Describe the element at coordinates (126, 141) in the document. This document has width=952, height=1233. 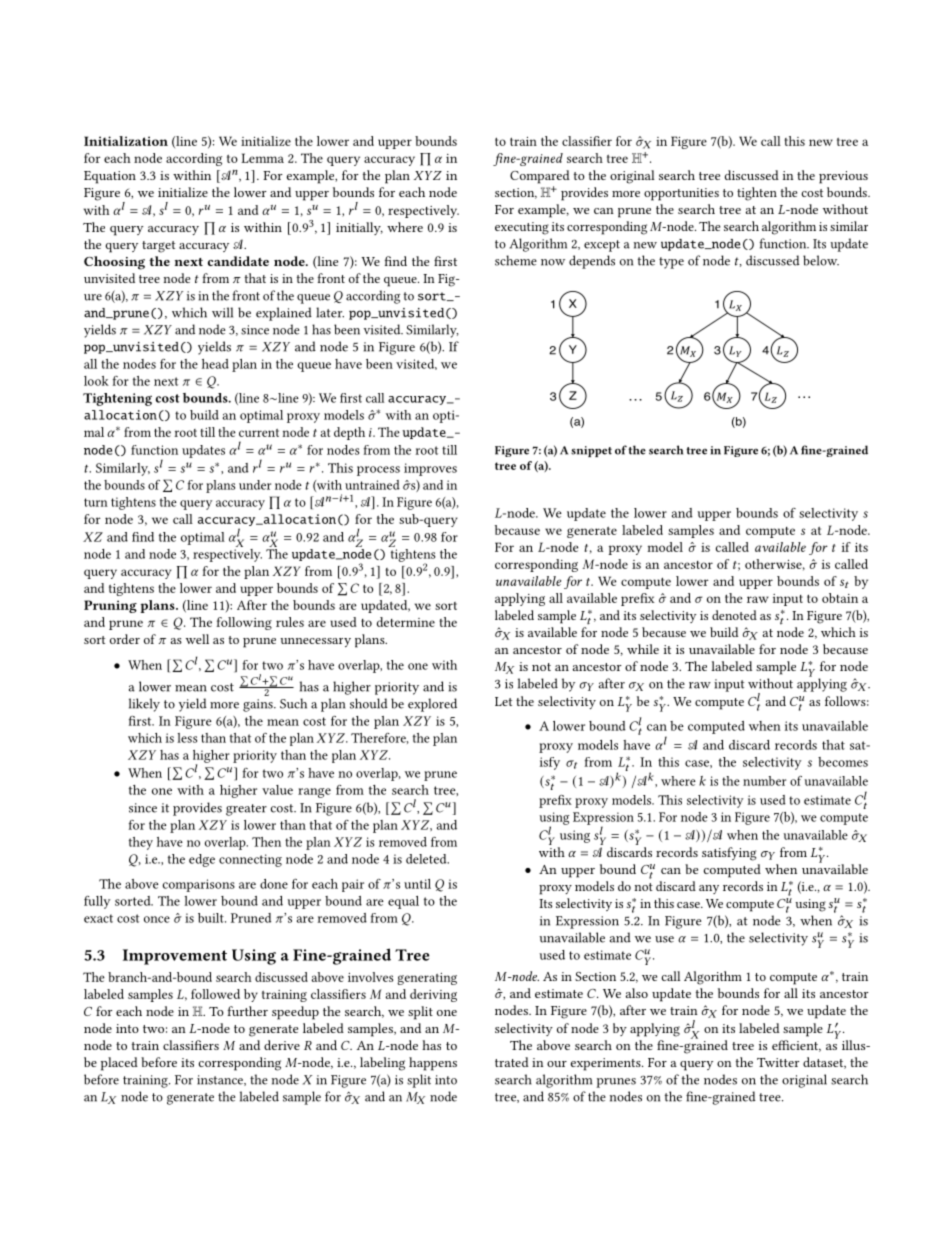
I see `Initialization` at that location.
